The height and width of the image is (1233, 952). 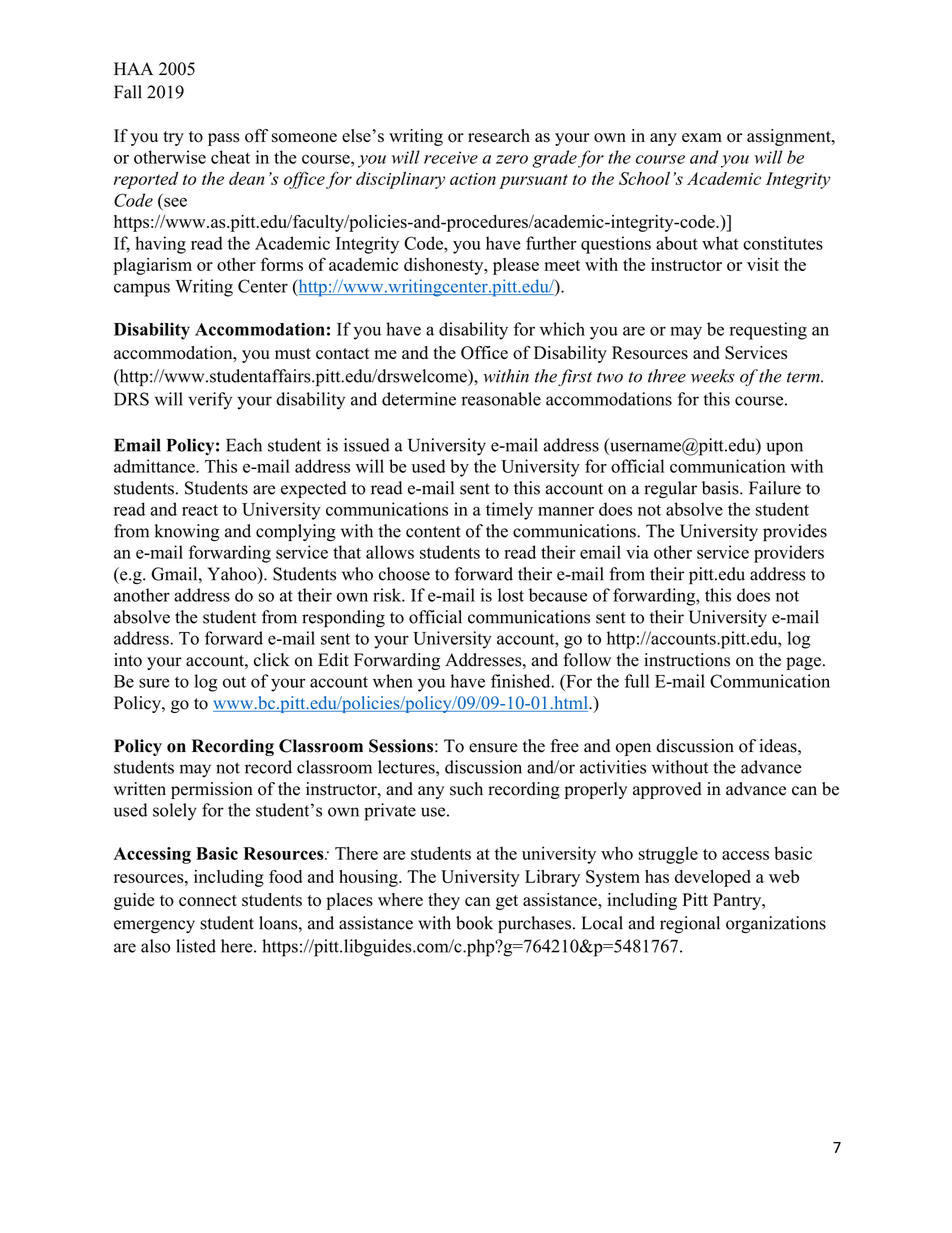 What do you see at coordinates (208, 901) in the image?
I see `connect` at bounding box center [208, 901].
